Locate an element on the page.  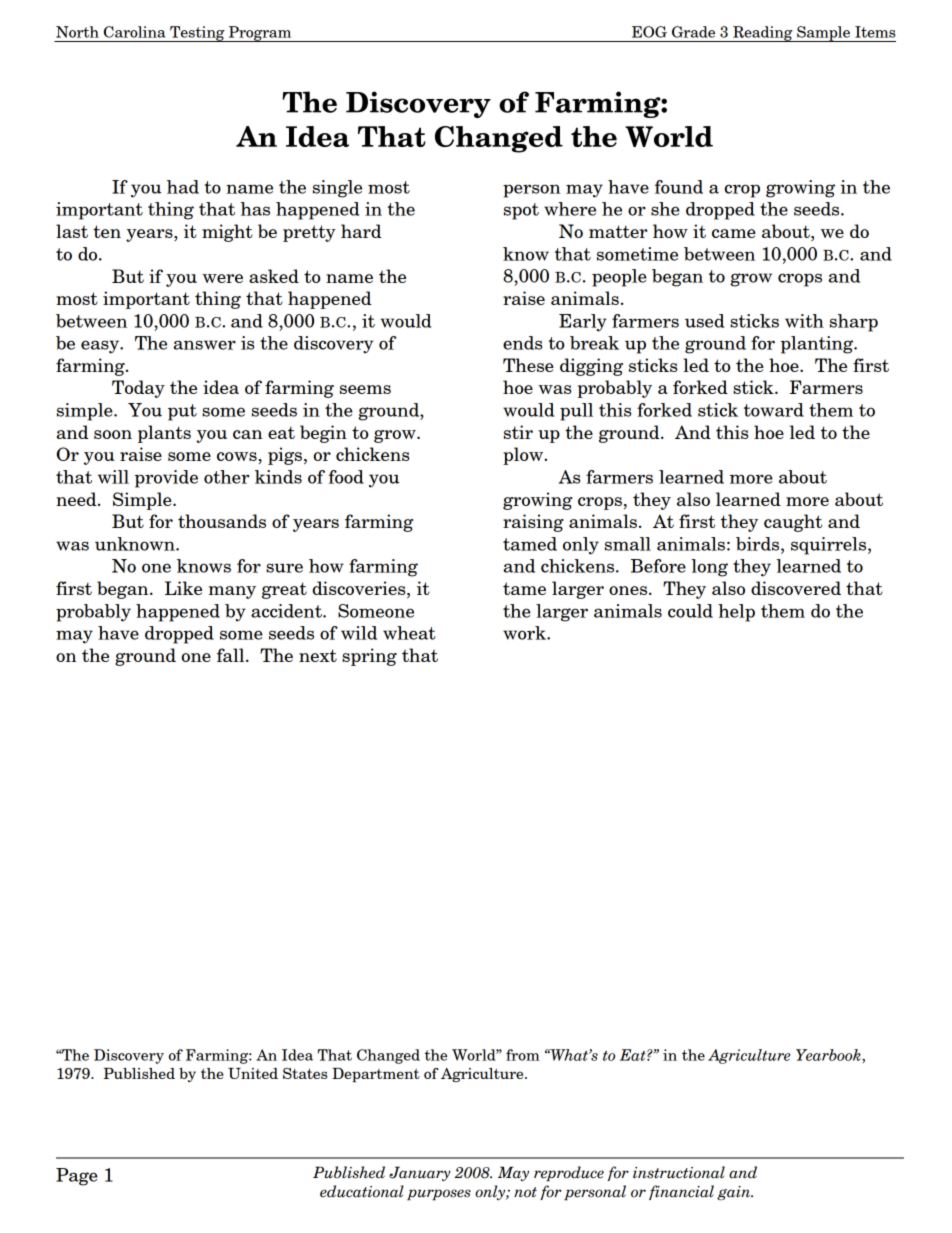
Page is located at coordinates (77, 1177).
